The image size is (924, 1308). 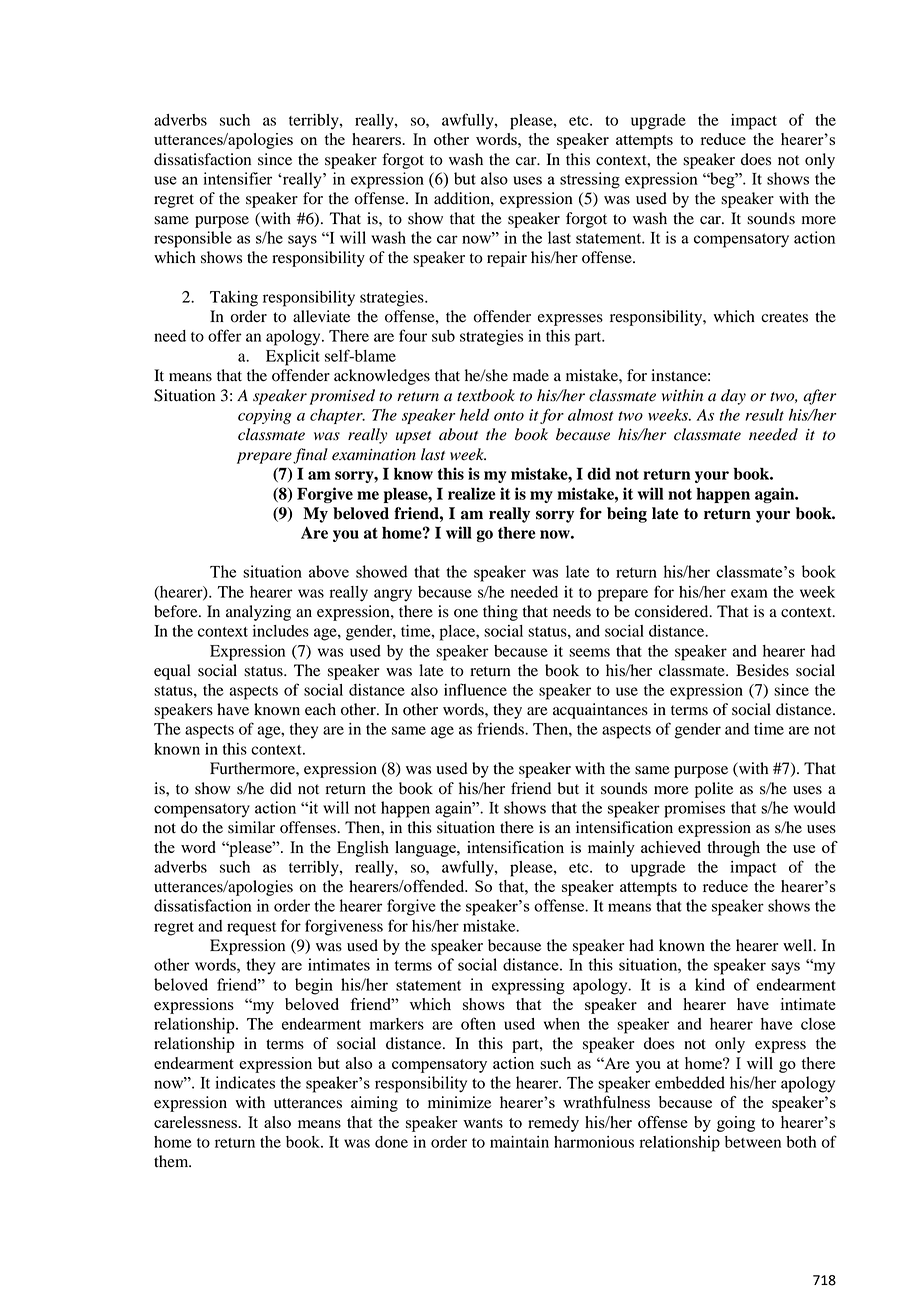 What do you see at coordinates (475, 689) in the screenshot?
I see `influence` at bounding box center [475, 689].
